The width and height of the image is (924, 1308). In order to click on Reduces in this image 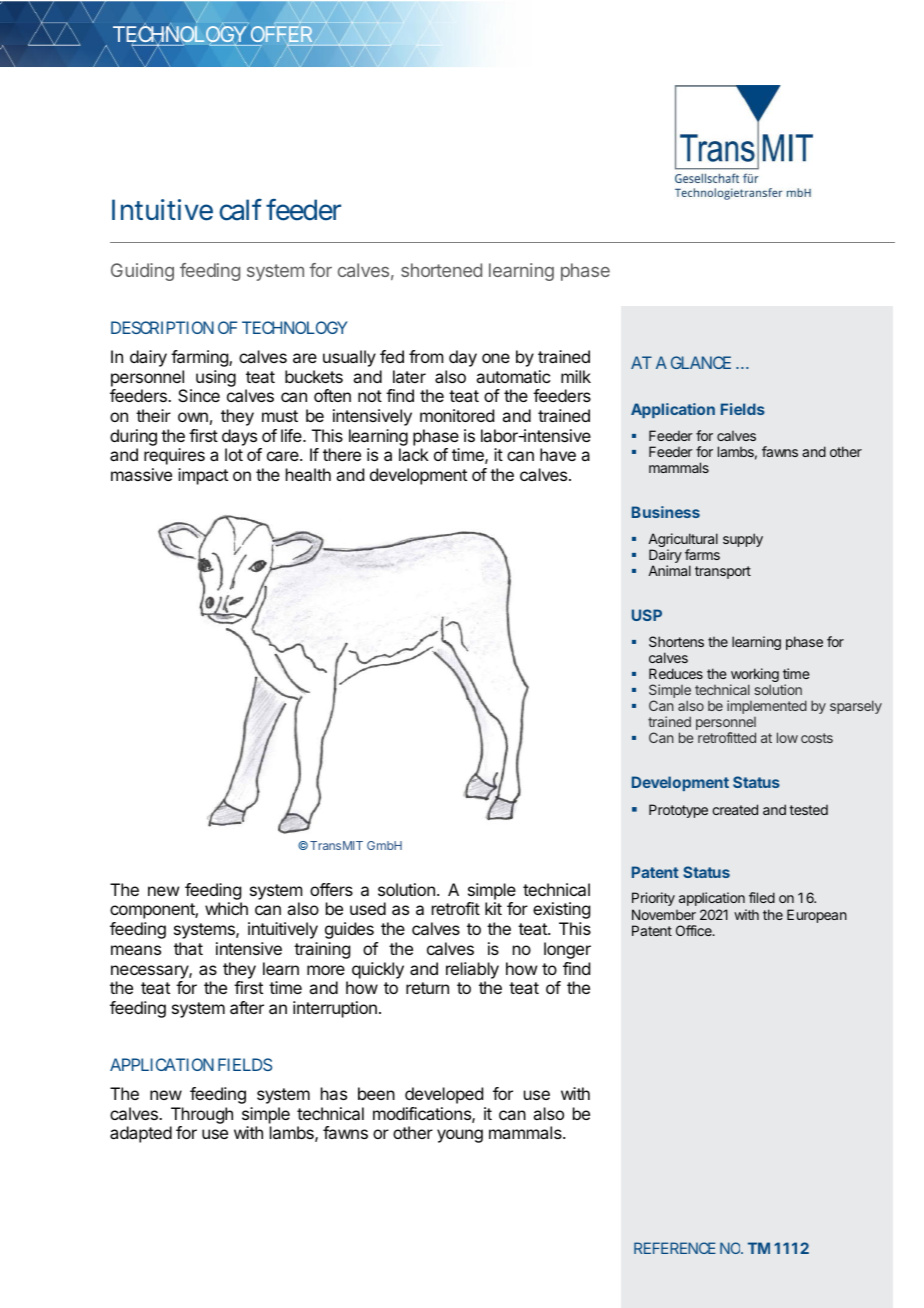, I will do `click(676, 673)`.
